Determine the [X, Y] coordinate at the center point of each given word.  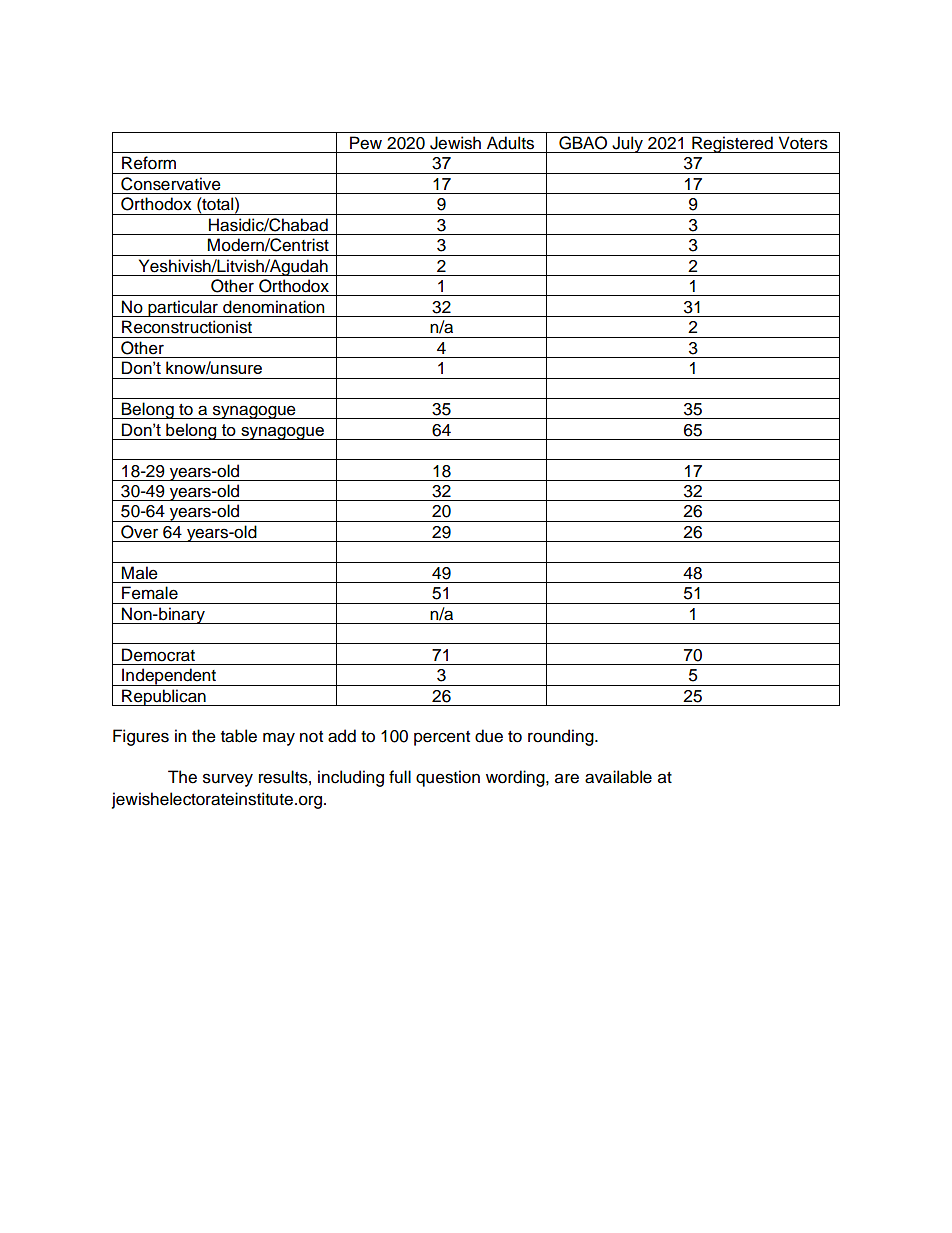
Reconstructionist [187, 327]
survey [228, 780]
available [618, 777]
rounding [562, 737]
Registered [732, 144]
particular [183, 308]
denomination [273, 307]
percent [442, 738]
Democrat [158, 655]
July [627, 144]
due [489, 736]
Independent [169, 677]
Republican [164, 697]
